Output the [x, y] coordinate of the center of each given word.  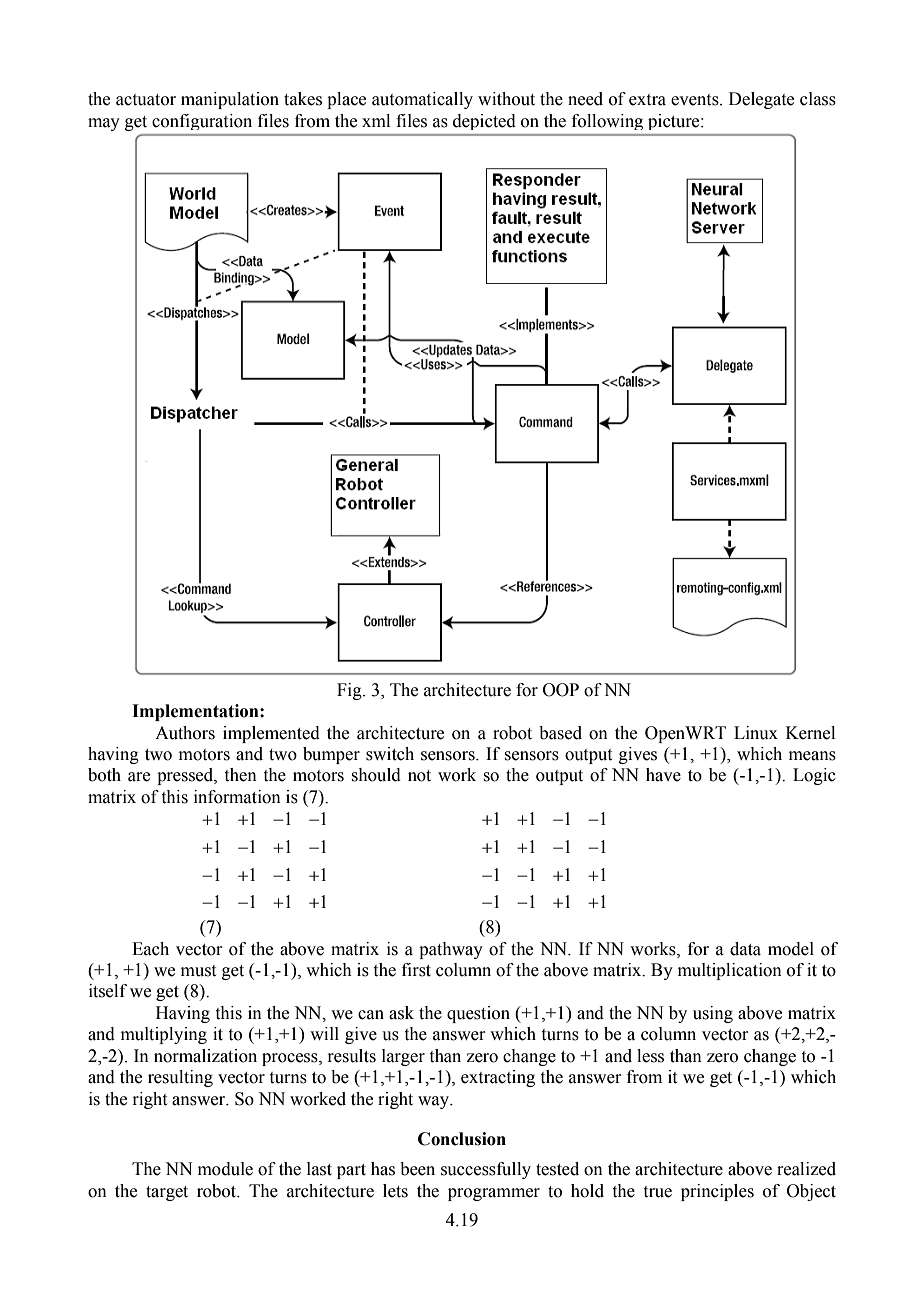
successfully [486, 1170]
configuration [202, 122]
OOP [561, 690]
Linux [756, 733]
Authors [185, 733]
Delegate [761, 100]
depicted [484, 122]
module [225, 1169]
